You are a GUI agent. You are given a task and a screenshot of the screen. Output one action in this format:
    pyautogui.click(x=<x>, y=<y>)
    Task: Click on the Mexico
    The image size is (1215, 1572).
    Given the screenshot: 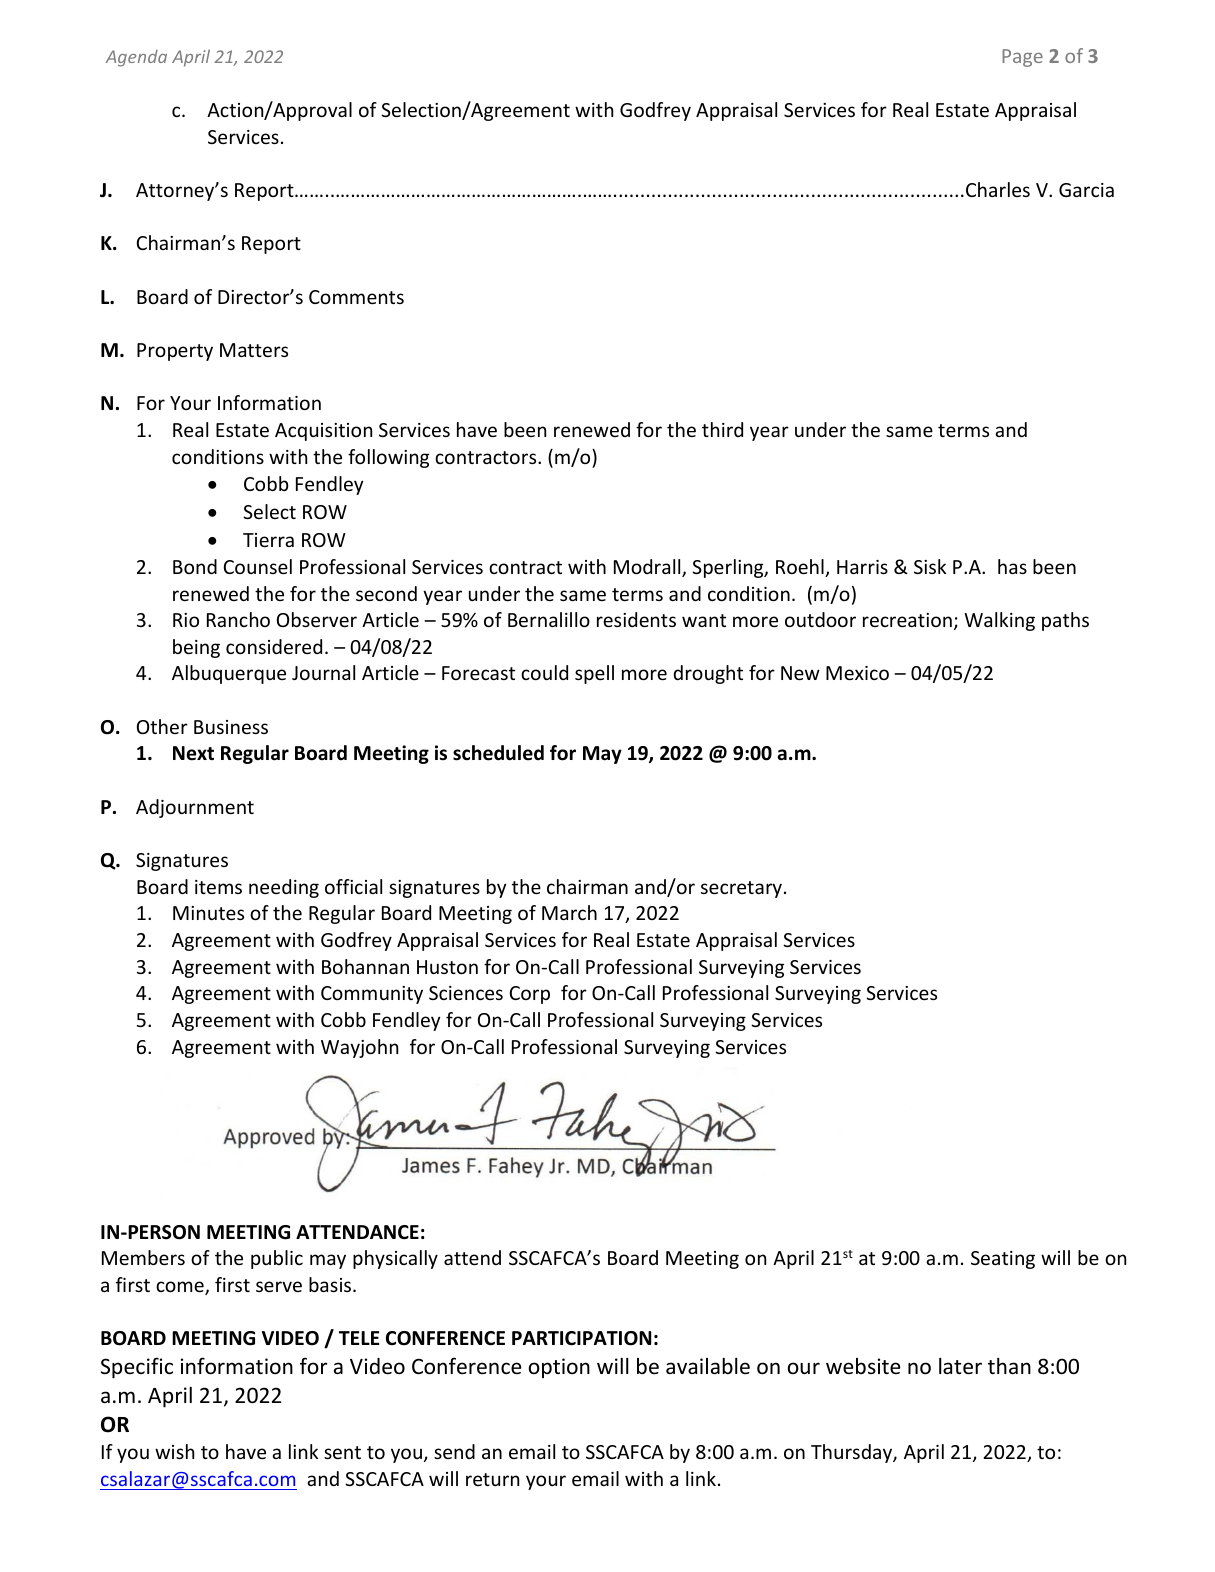 What is the action you would take?
    pyautogui.click(x=857, y=673)
